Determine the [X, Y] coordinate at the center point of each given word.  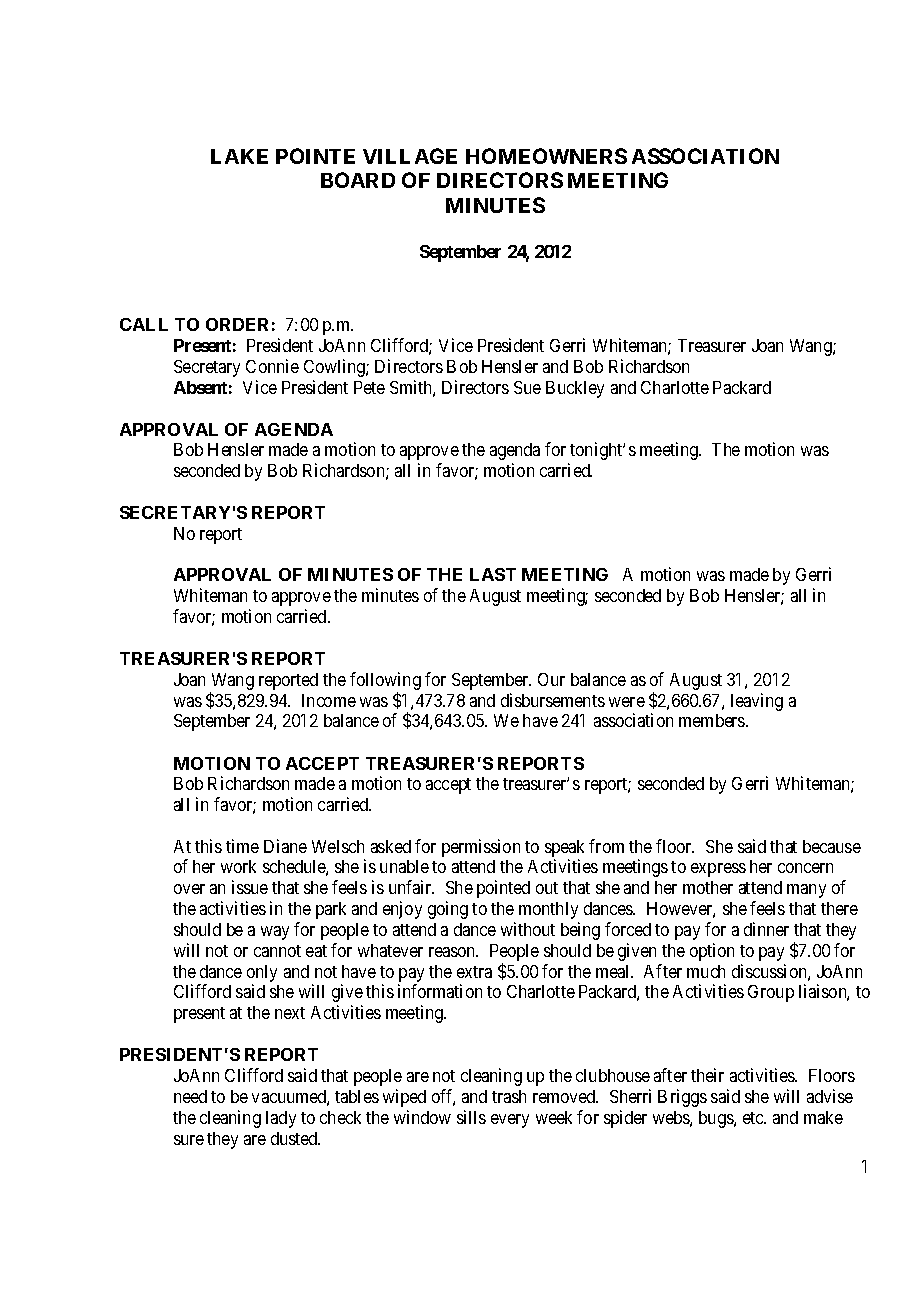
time [242, 846]
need [190, 1096]
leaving [757, 702]
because [832, 846]
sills [471, 1117]
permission [481, 848]
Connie [272, 366]
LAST [493, 574]
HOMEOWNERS [546, 156]
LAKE [239, 156]
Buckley [575, 389]
